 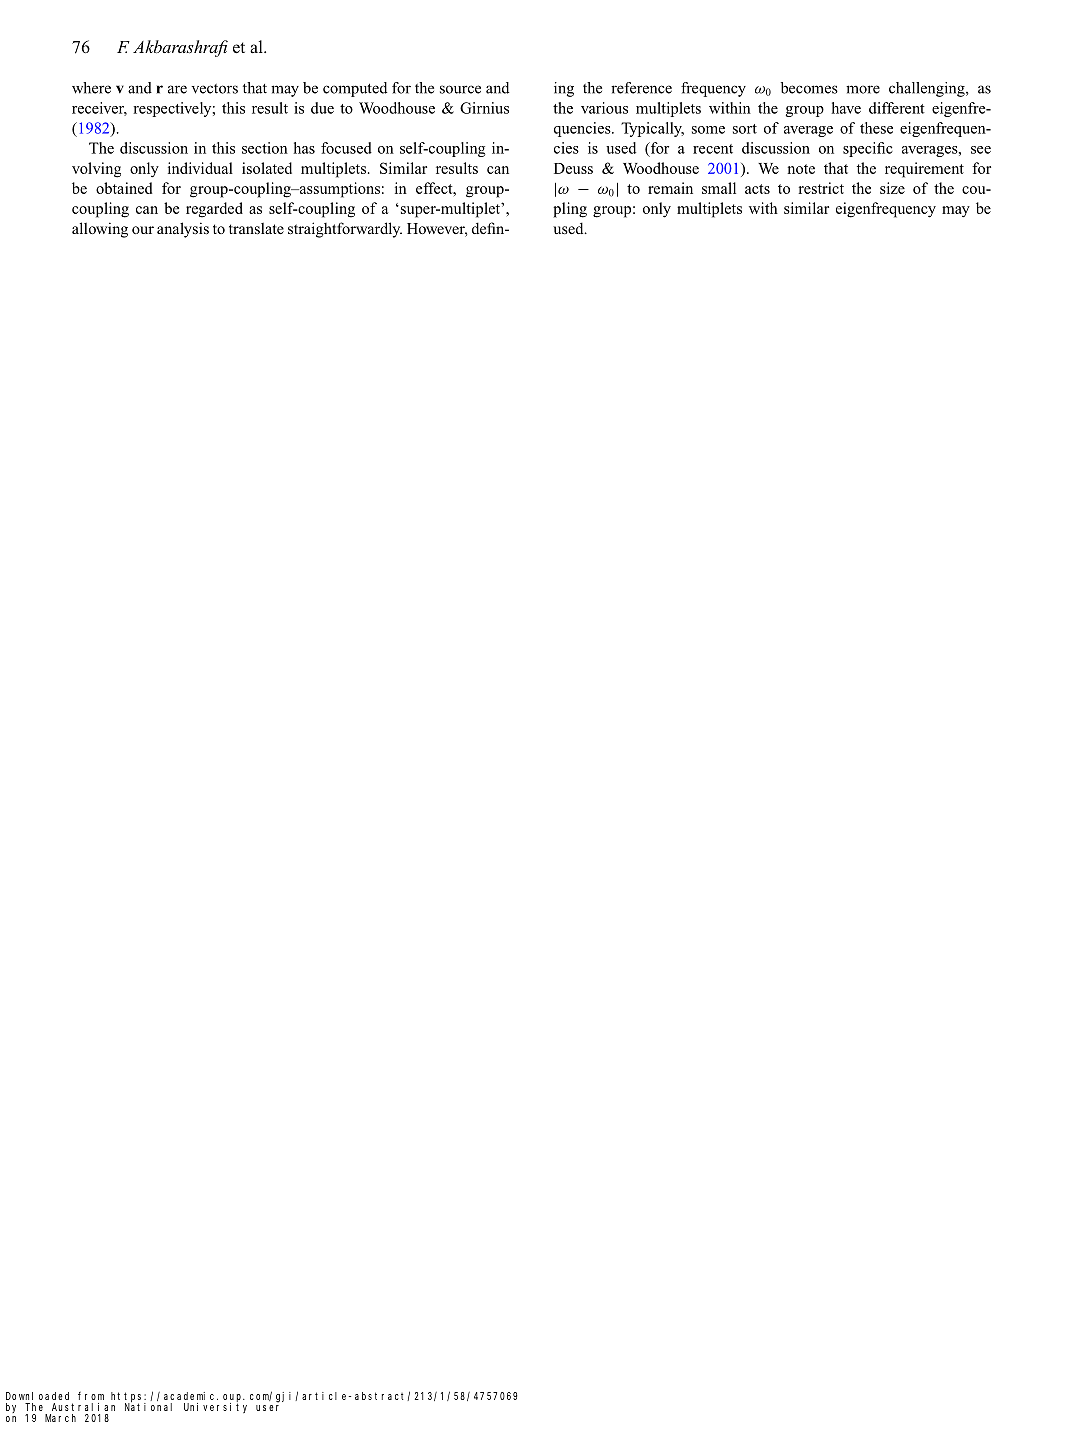 What do you see at coordinates (215, 1407) in the page?
I see `University` at bounding box center [215, 1407].
